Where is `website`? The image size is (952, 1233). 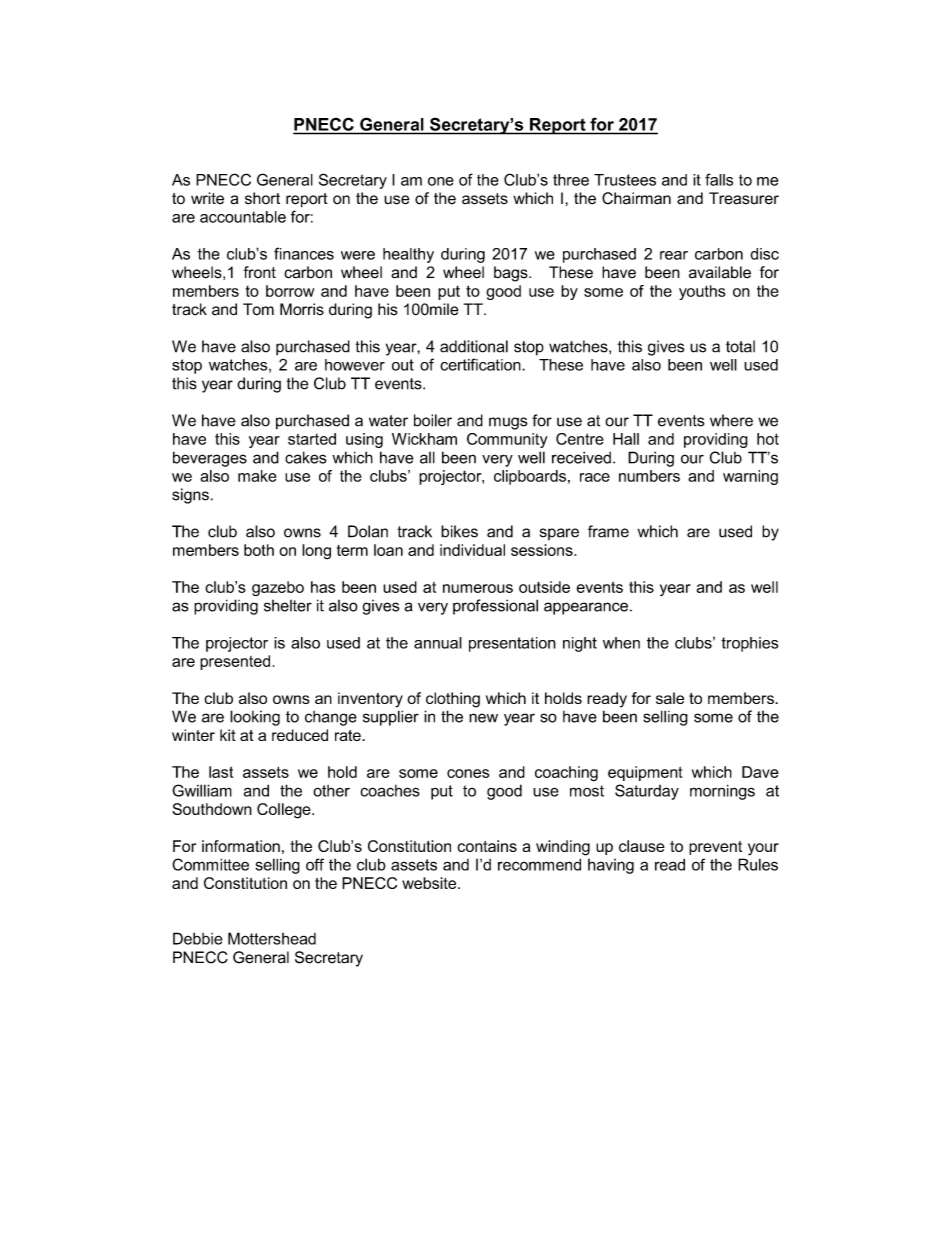 website is located at coordinates (430, 883).
